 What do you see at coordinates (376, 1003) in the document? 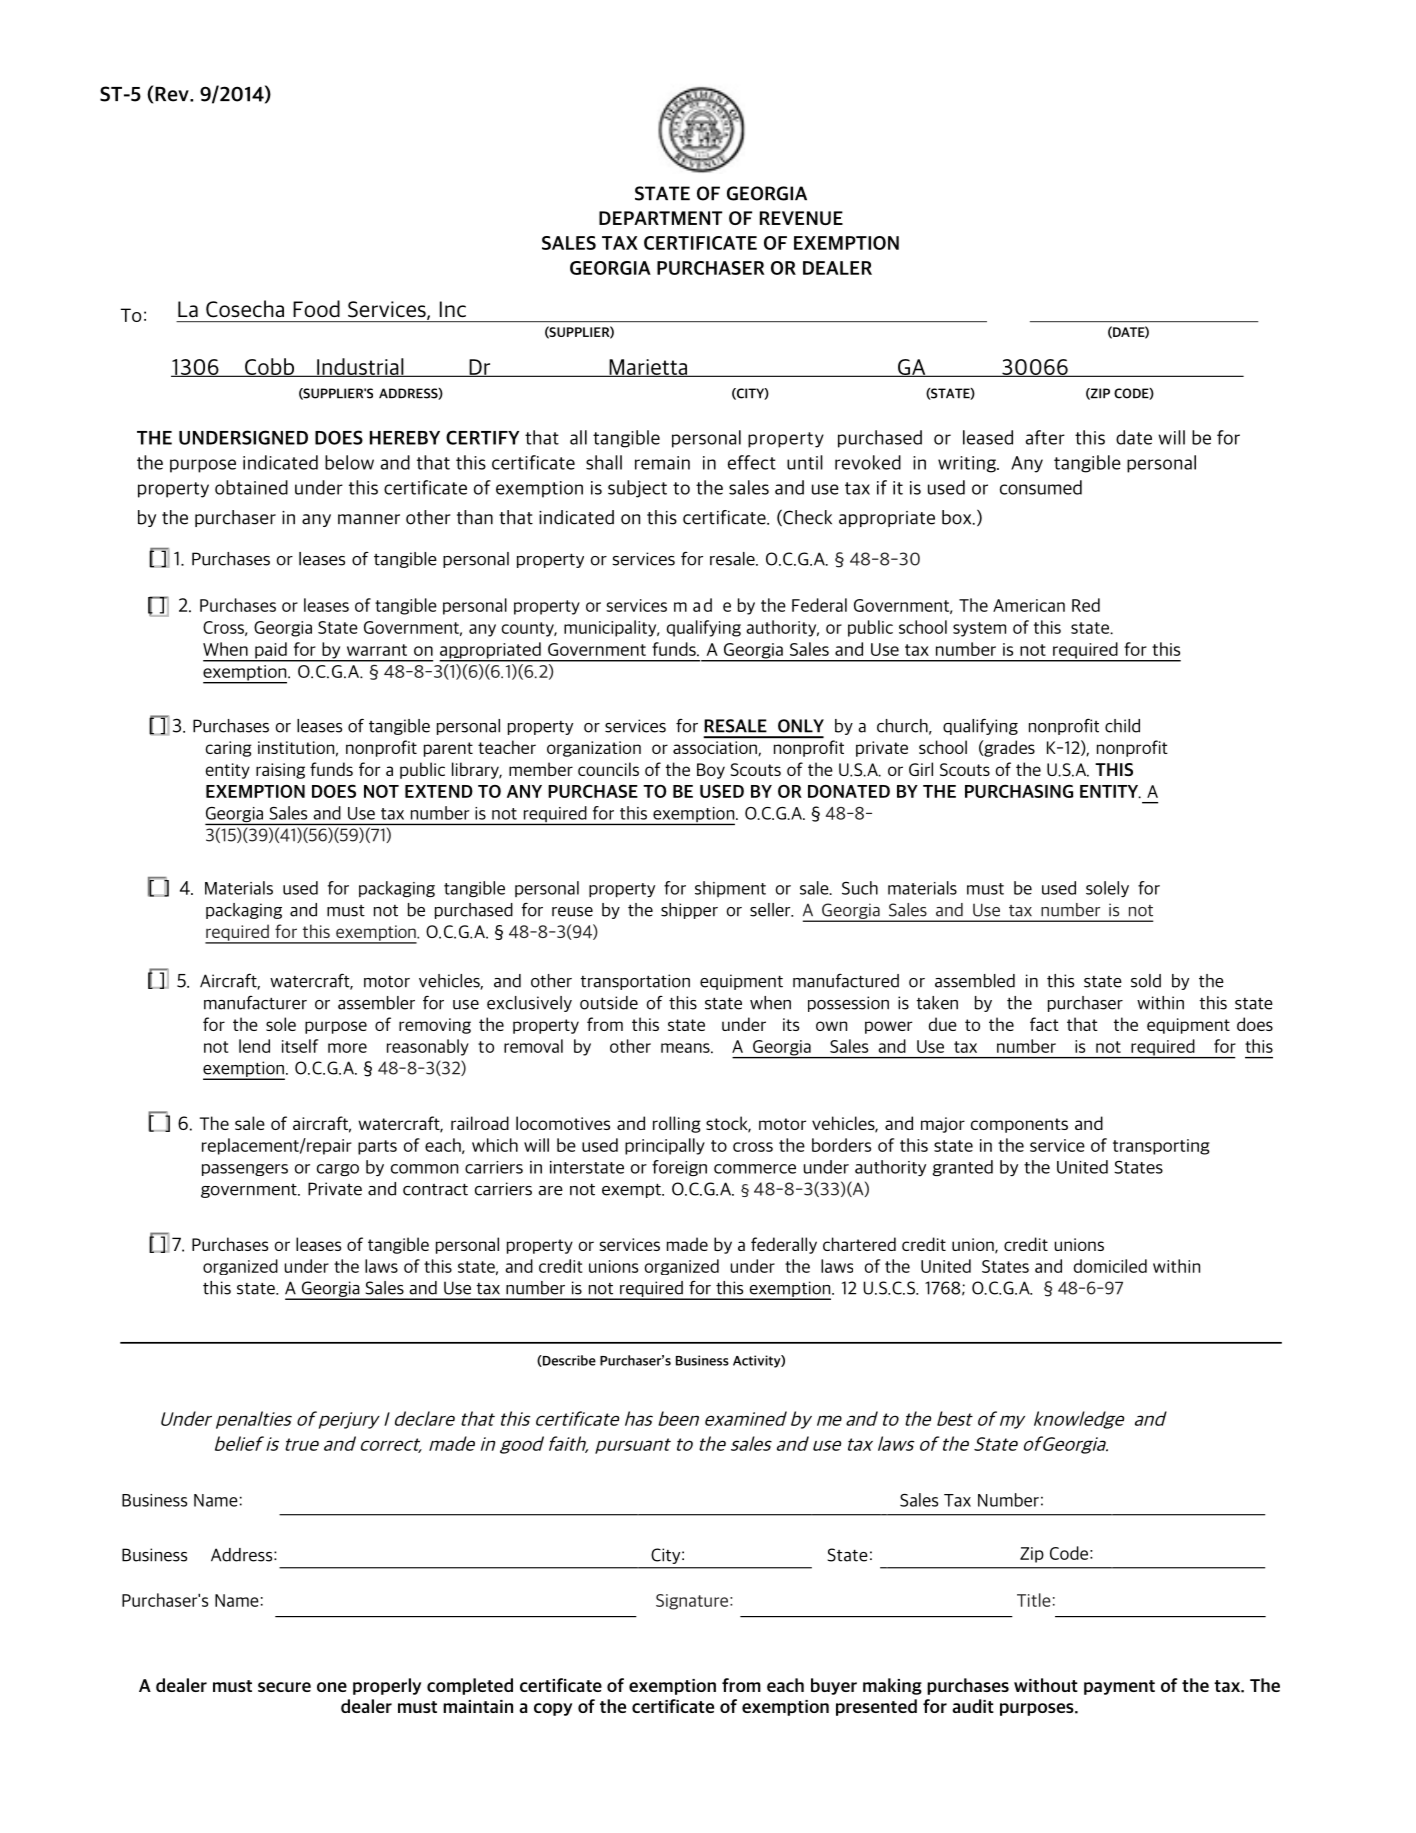
I see `assembler` at bounding box center [376, 1003].
